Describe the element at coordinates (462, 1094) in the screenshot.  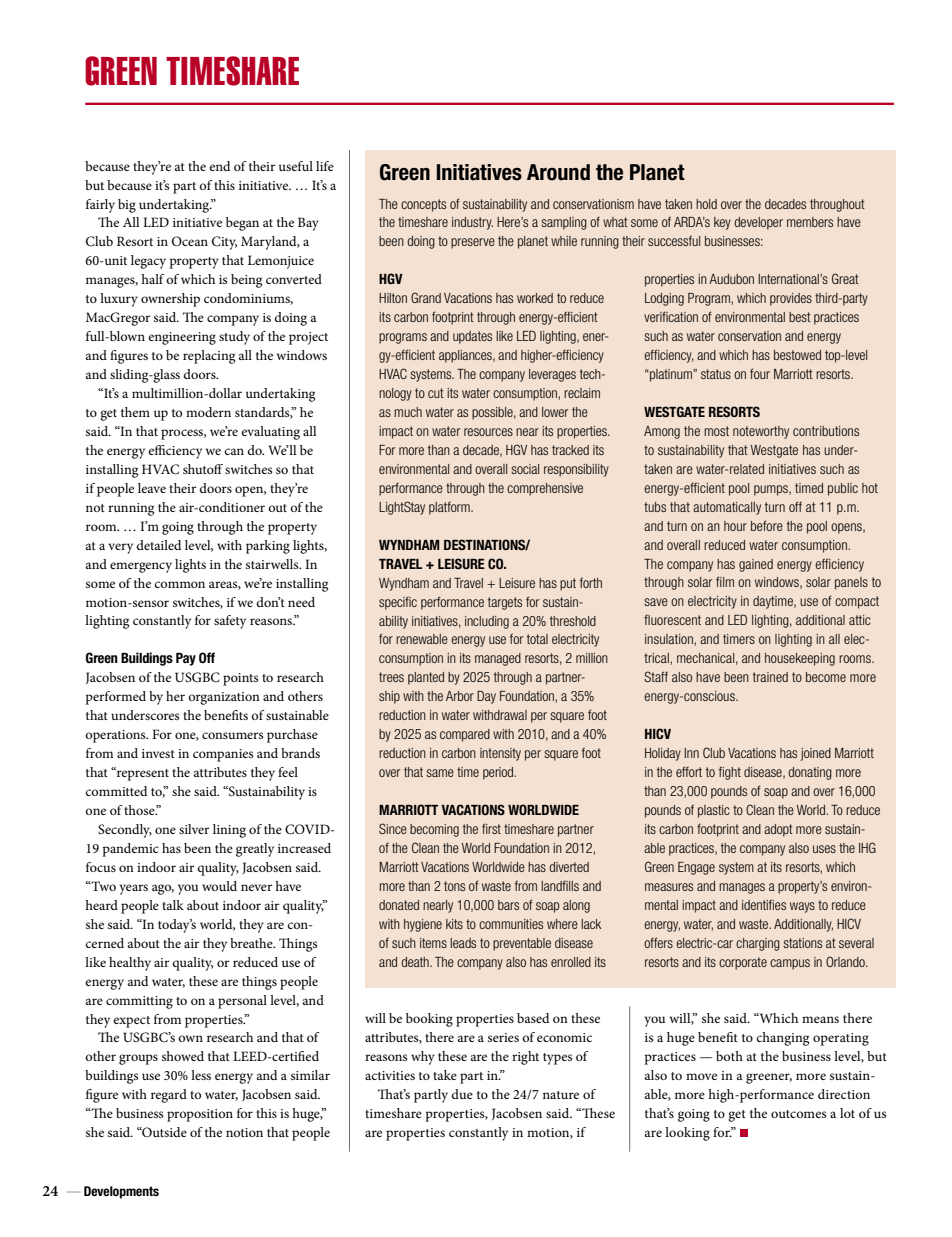
I see `due` at that location.
